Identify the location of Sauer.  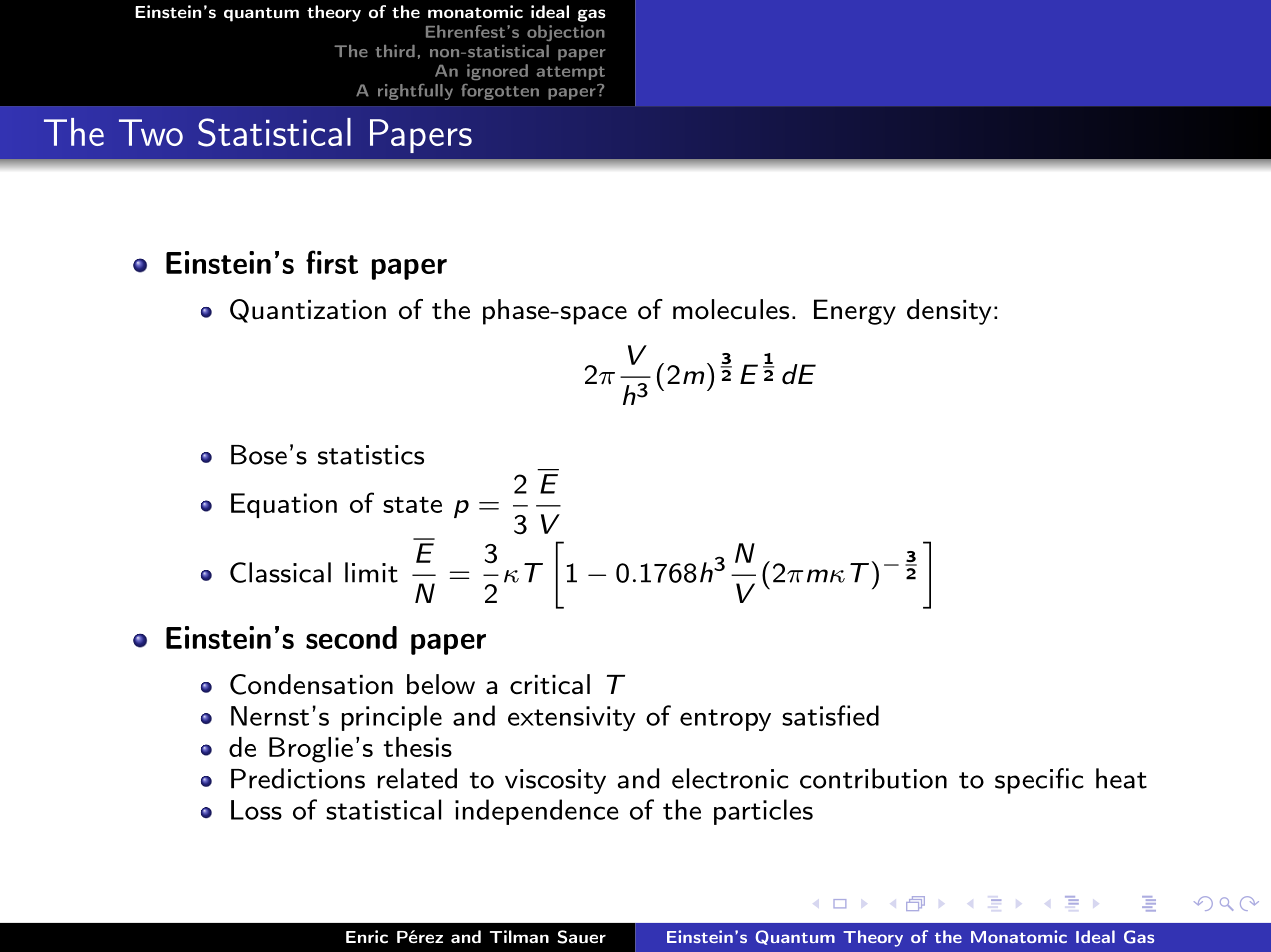
(581, 937).
